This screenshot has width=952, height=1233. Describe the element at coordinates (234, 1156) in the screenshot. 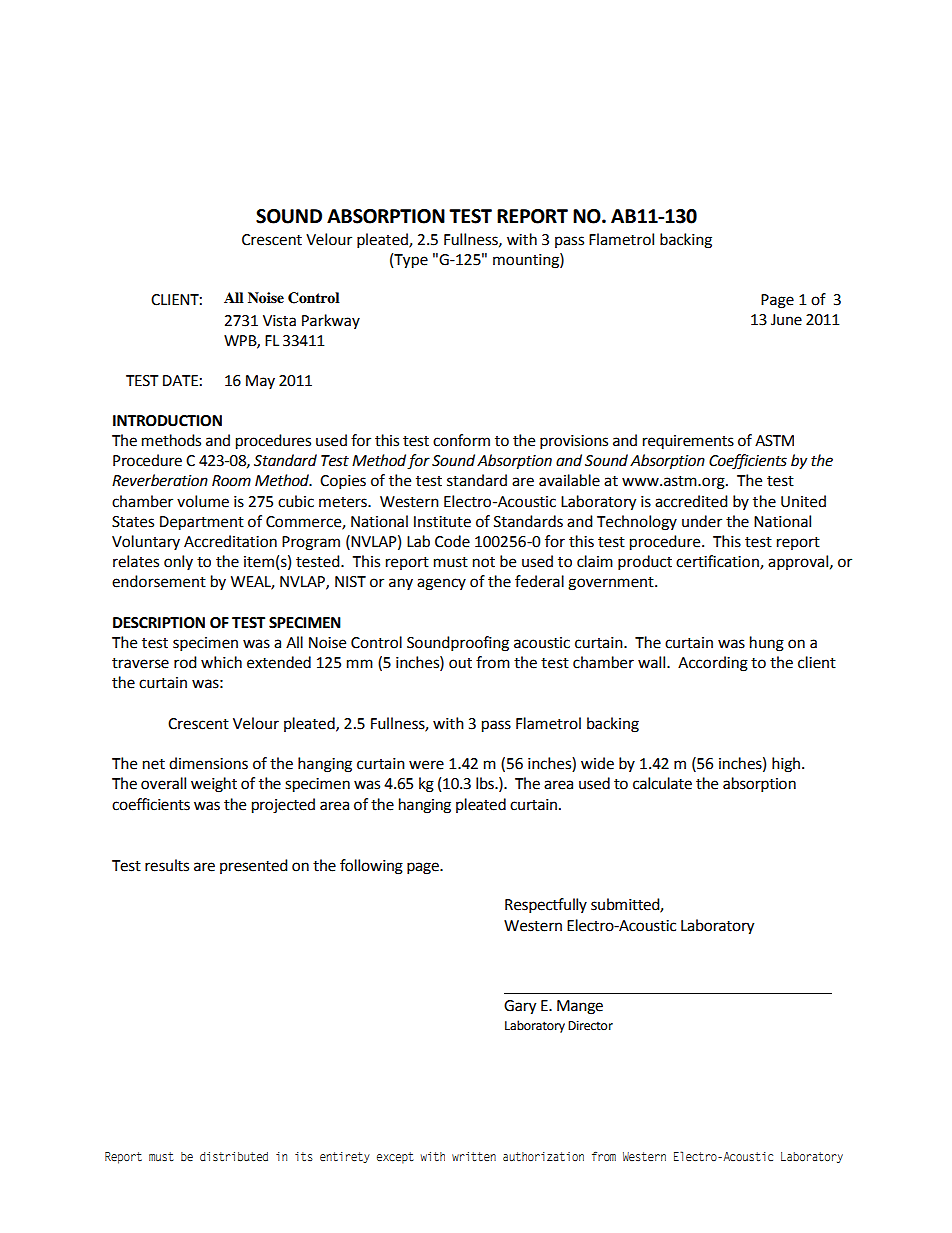

I see `distributed` at that location.
